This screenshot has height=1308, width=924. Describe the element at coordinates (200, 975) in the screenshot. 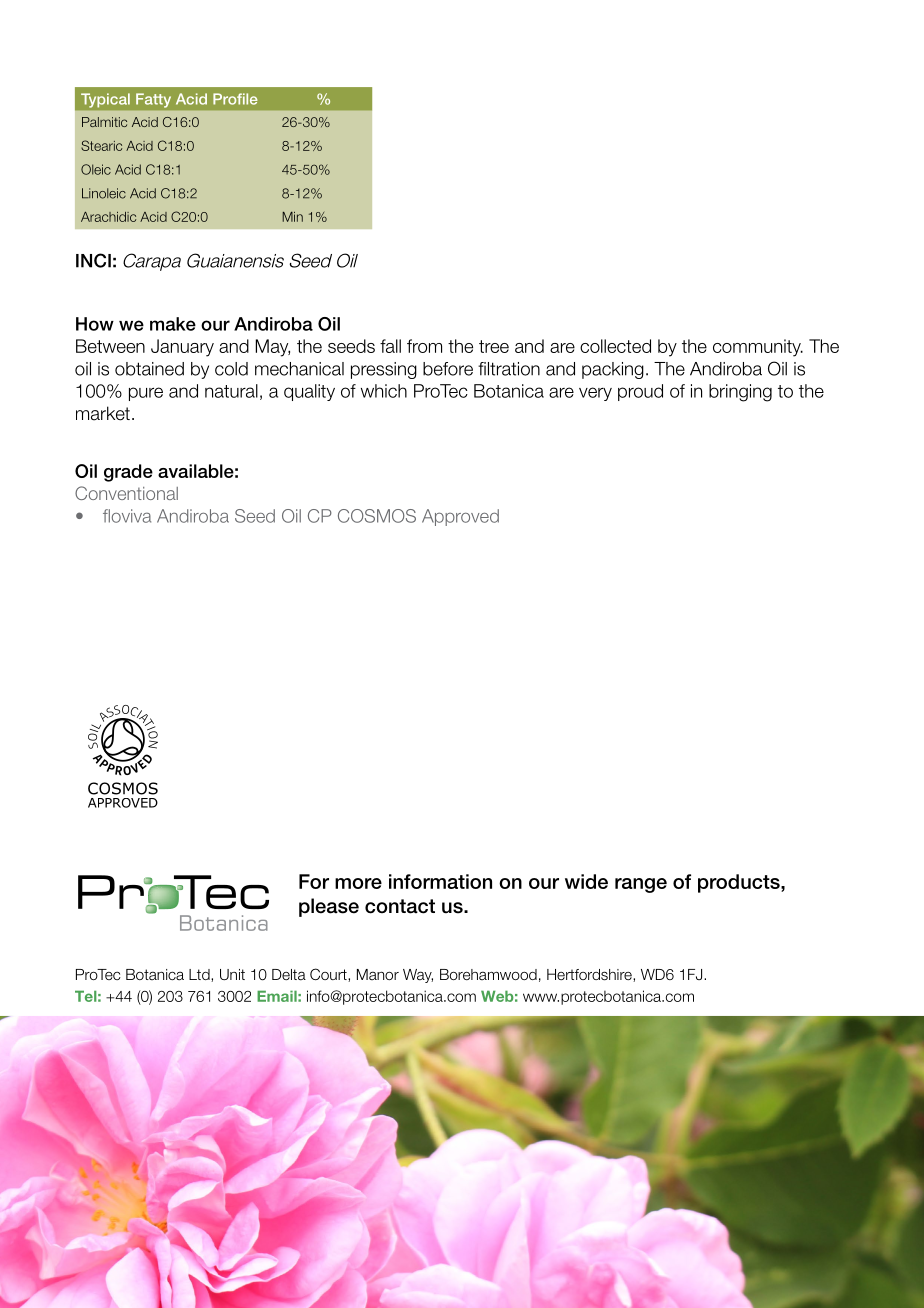

I see `Ltd` at that location.
